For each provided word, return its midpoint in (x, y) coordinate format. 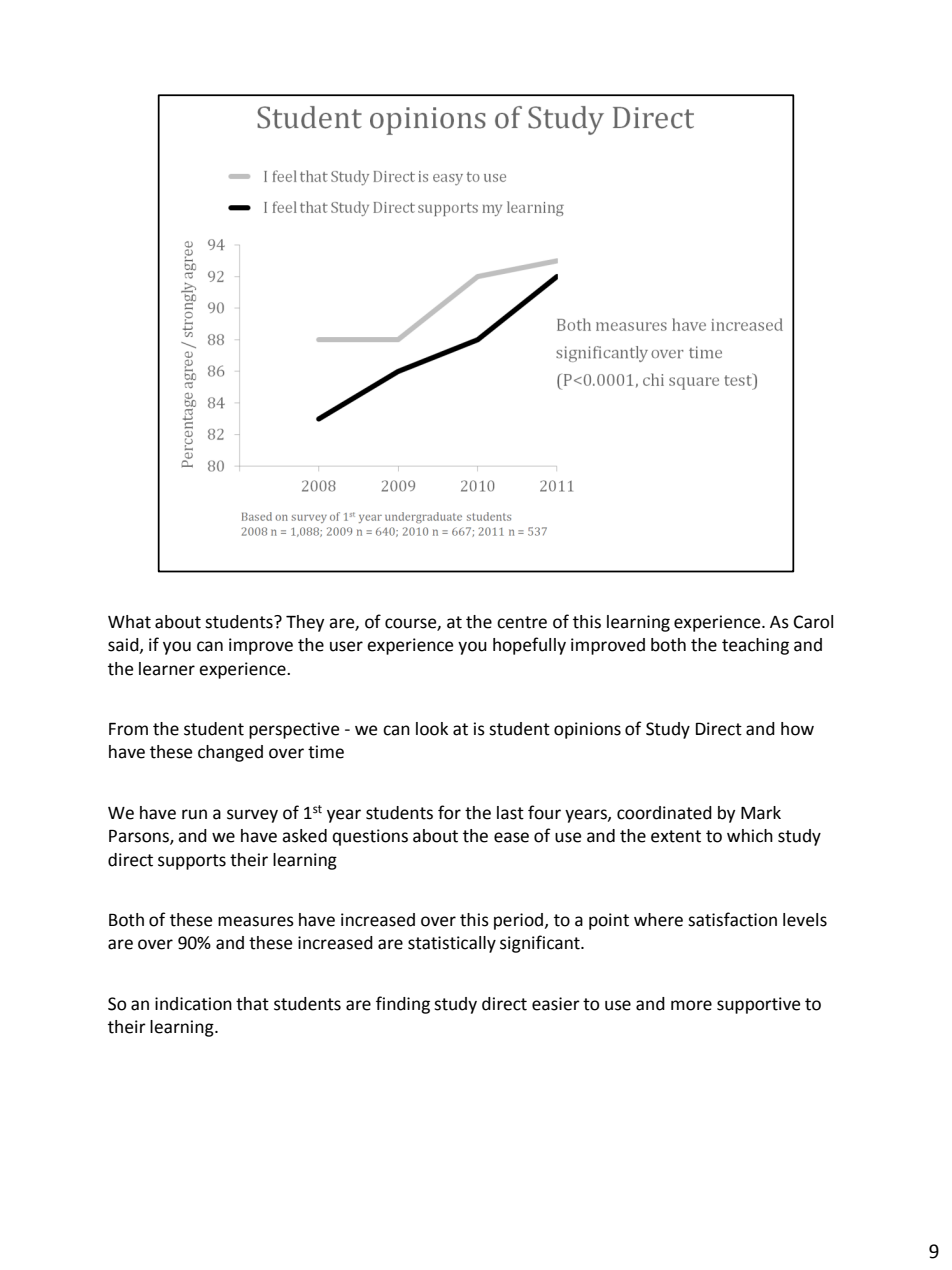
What (129, 622)
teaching (755, 646)
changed (230, 753)
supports (192, 862)
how (797, 729)
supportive (759, 1005)
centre (522, 622)
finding (403, 1005)
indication (193, 1004)
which (750, 836)
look (432, 729)
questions (370, 837)
